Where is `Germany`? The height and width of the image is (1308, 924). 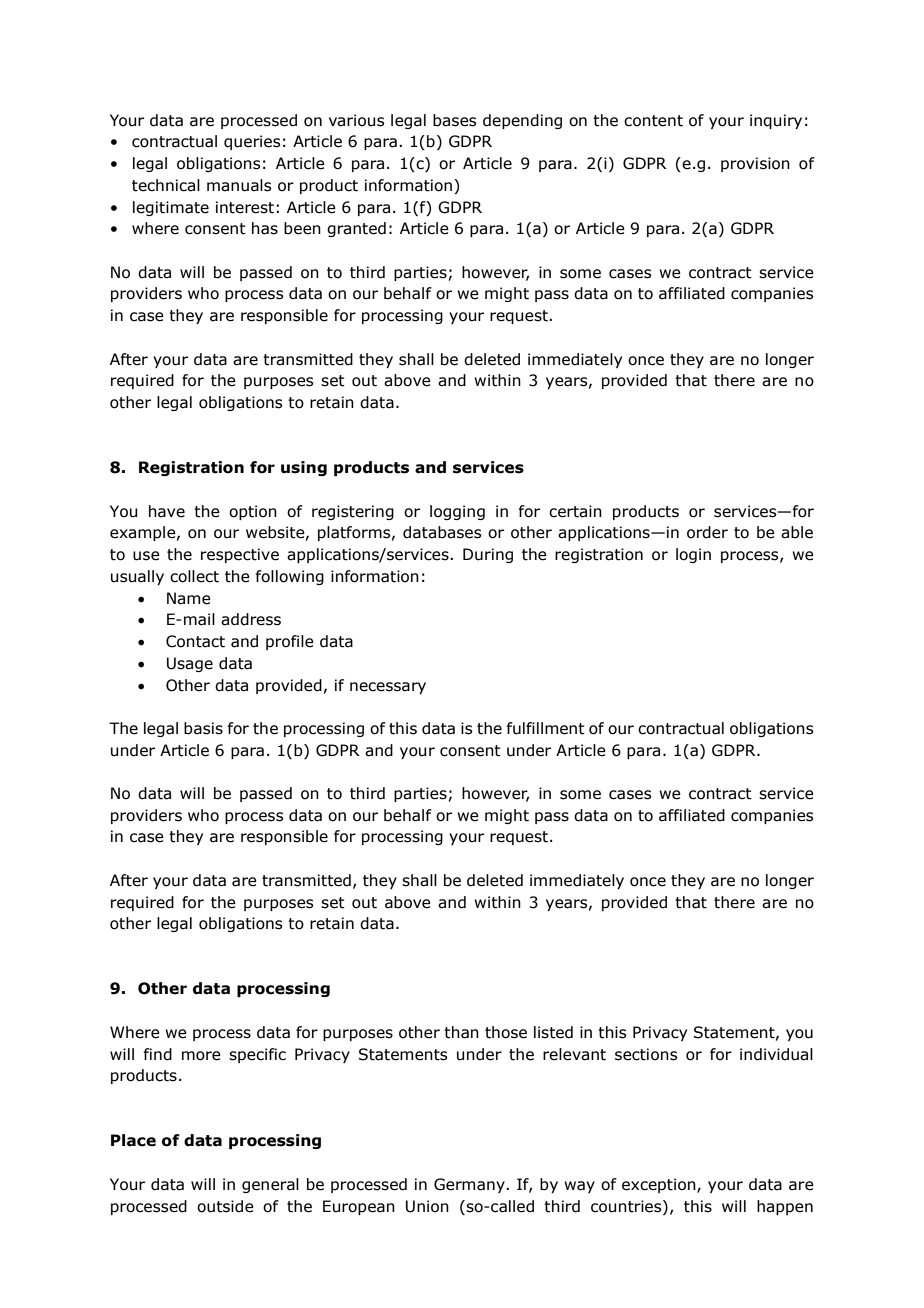
Germany is located at coordinates (470, 1185).
